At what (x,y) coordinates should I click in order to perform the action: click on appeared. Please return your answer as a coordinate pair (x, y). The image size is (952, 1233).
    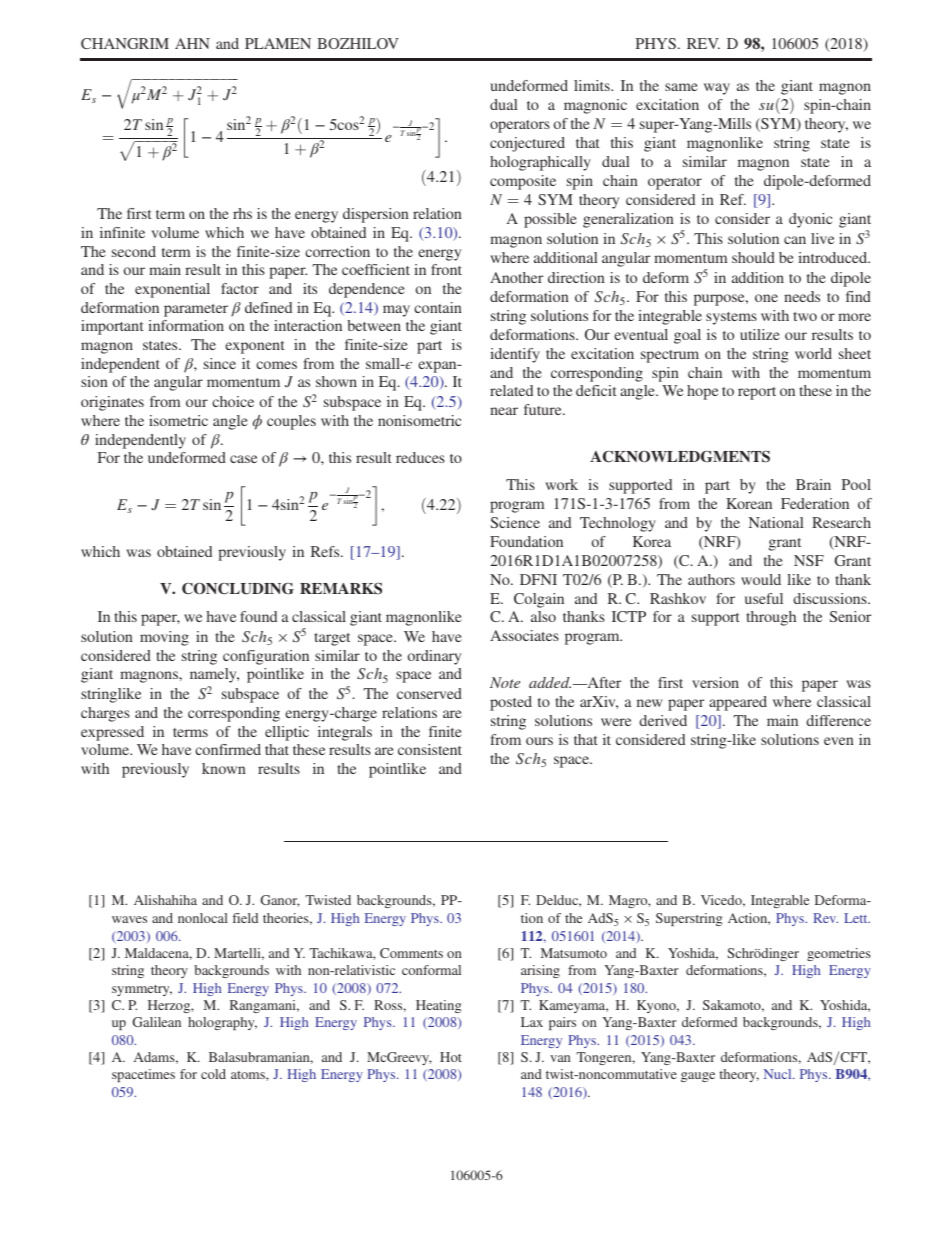
    Looking at the image, I should click on (738, 703).
